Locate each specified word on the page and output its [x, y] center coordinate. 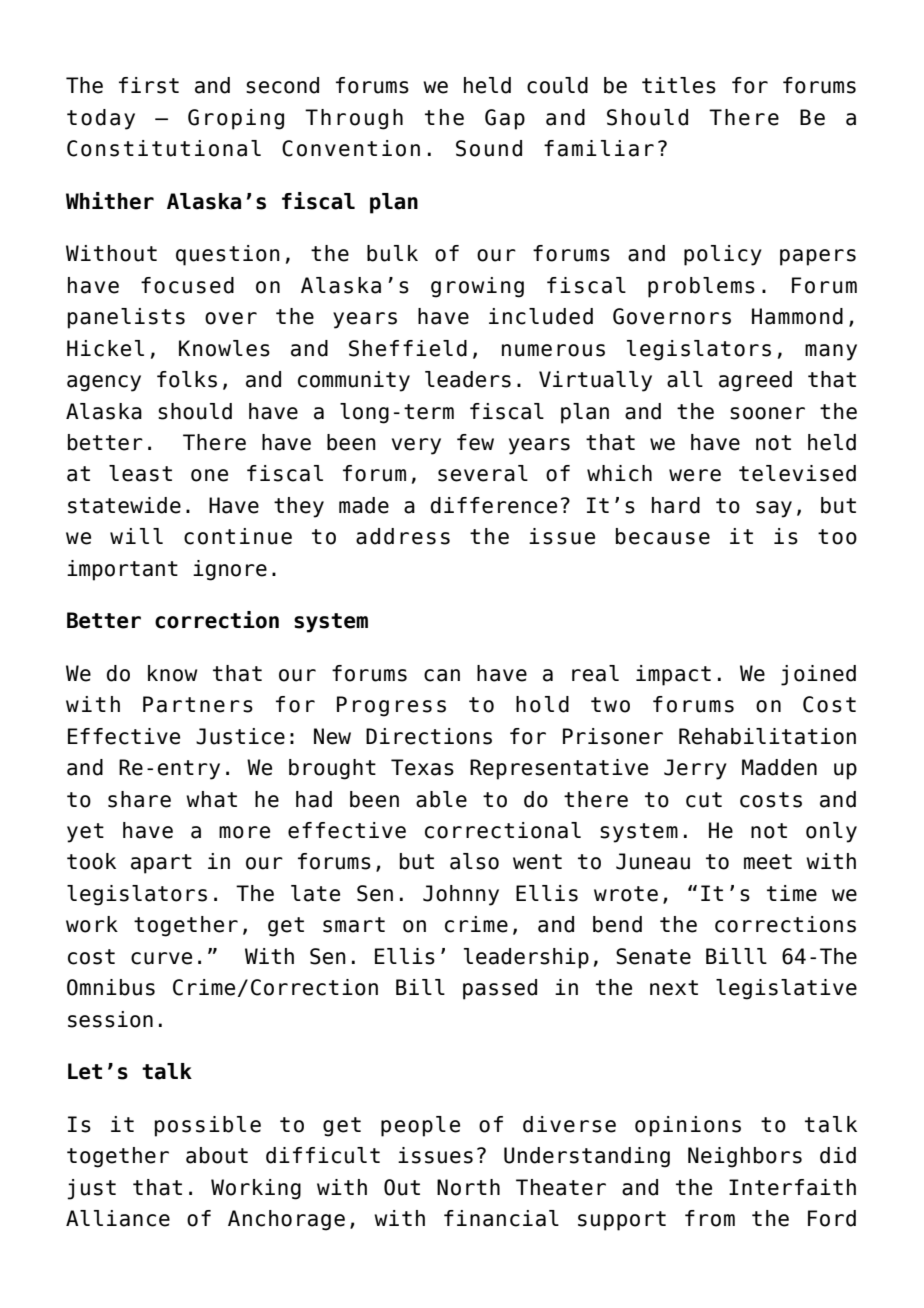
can [442, 675]
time [792, 893]
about [217, 1155]
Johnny [461, 895]
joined [818, 675]
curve [161, 958]
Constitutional [164, 148]
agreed [755, 381]
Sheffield [408, 348]
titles [679, 85]
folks [187, 379]
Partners [198, 704]
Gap [505, 119]
